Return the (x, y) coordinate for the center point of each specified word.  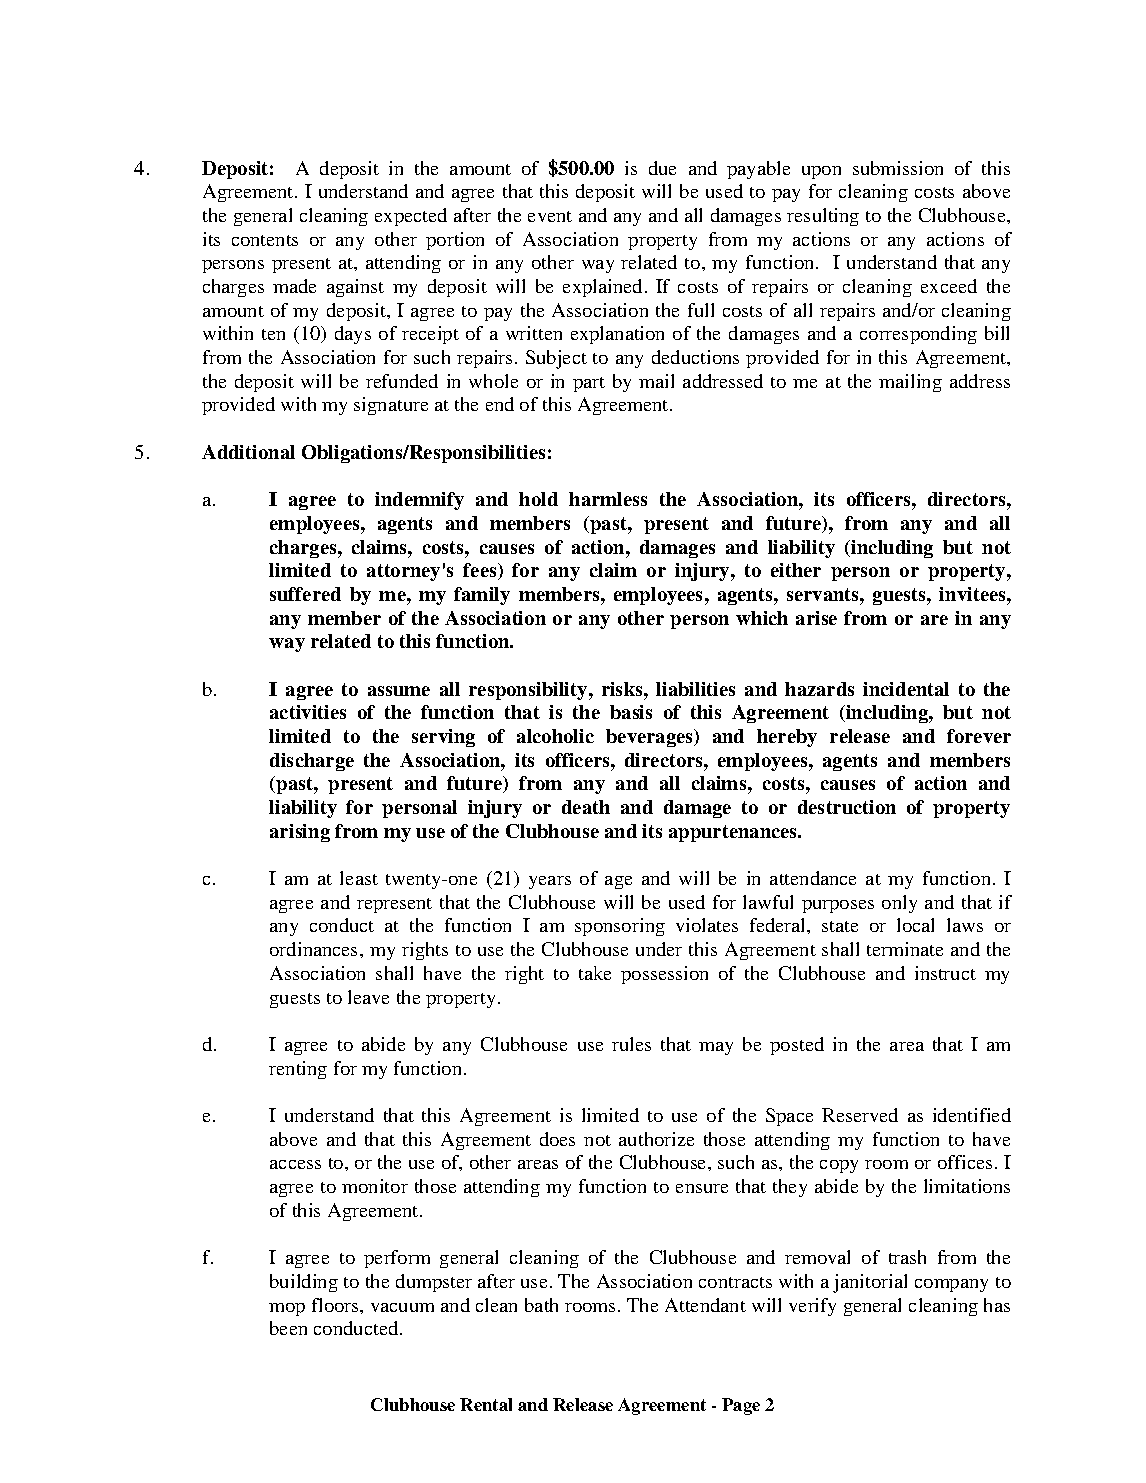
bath (541, 1305)
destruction (847, 807)
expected (411, 217)
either (796, 570)
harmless (608, 499)
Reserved (860, 1115)
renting (298, 1070)
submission (898, 168)
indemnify (419, 501)
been (288, 1328)
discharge (312, 762)
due (662, 168)
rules (631, 1044)
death (586, 807)
